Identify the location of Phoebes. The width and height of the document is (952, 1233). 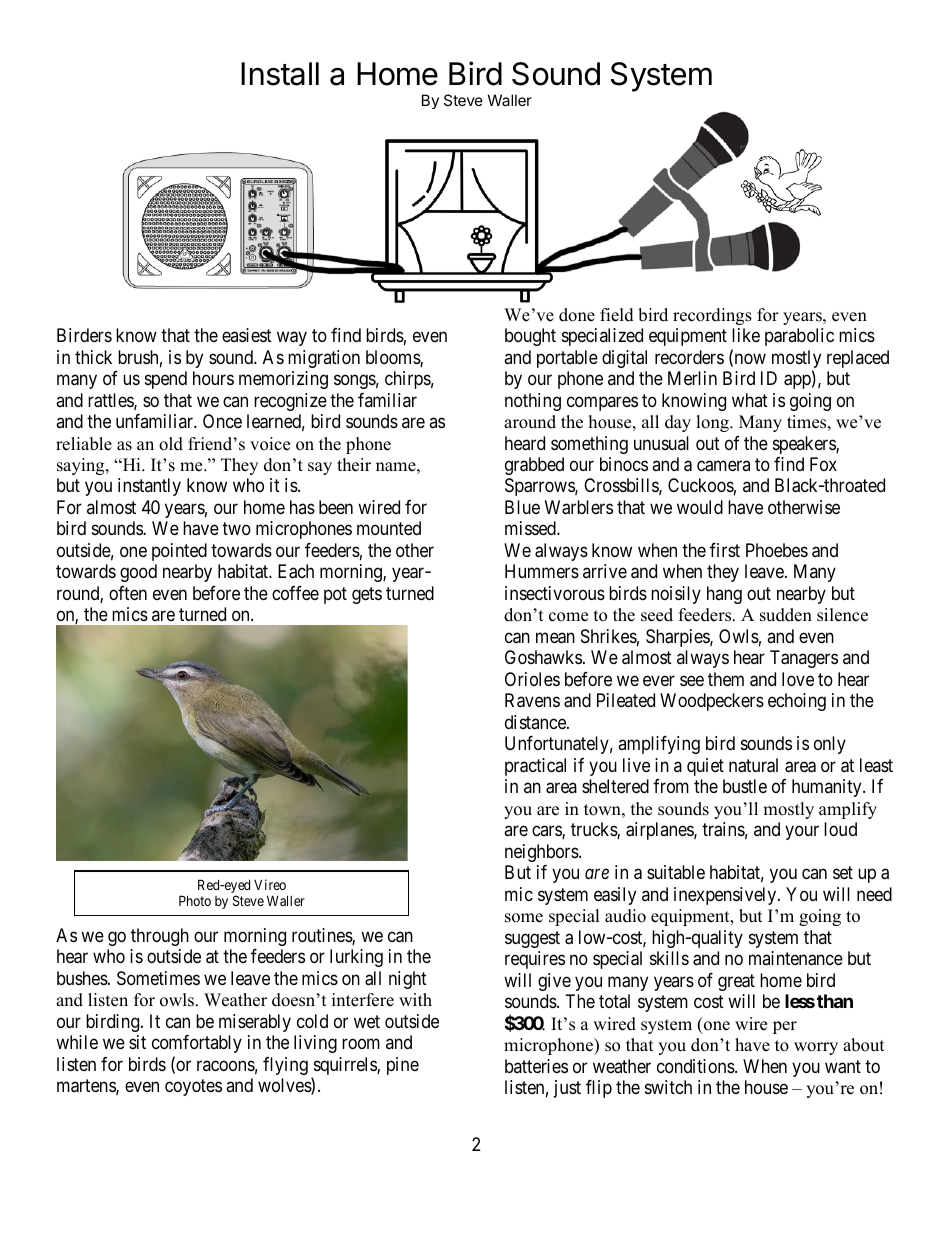
(777, 550).
